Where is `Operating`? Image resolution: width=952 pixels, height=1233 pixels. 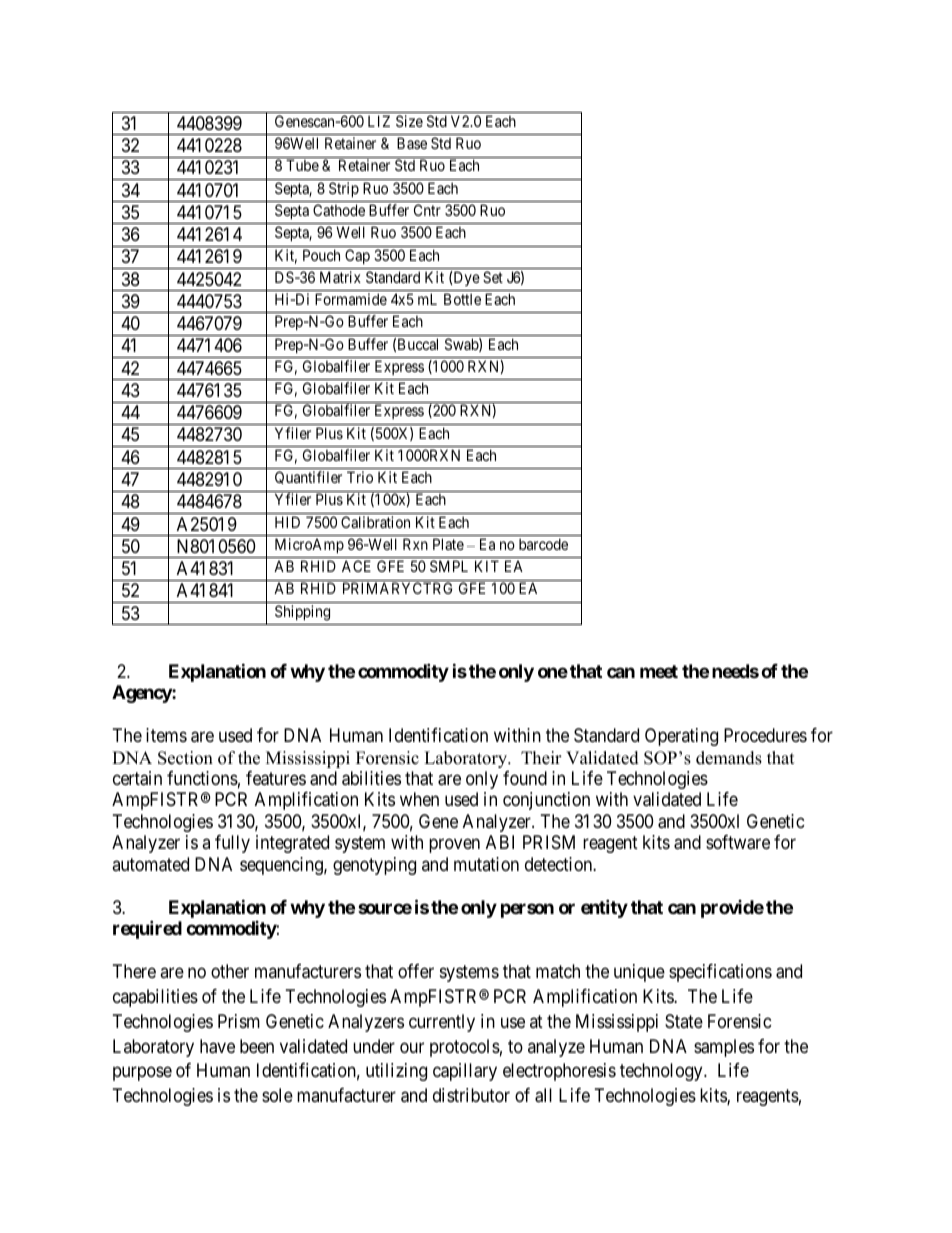 Operating is located at coordinates (681, 737).
